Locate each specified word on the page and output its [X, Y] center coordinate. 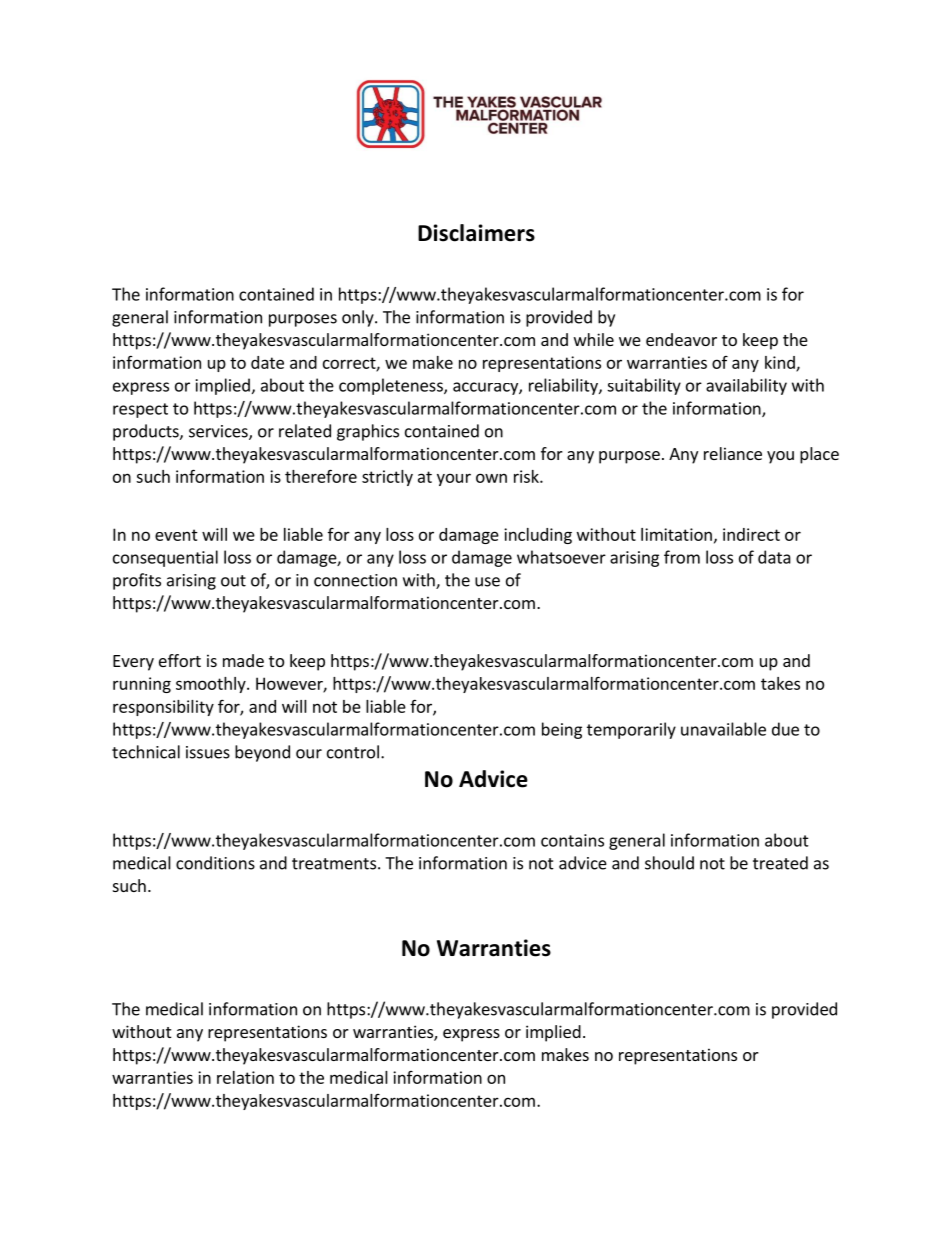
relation [245, 1077]
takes [780, 683]
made [243, 660]
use [487, 582]
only [359, 318]
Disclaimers [476, 233]
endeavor [681, 339]
